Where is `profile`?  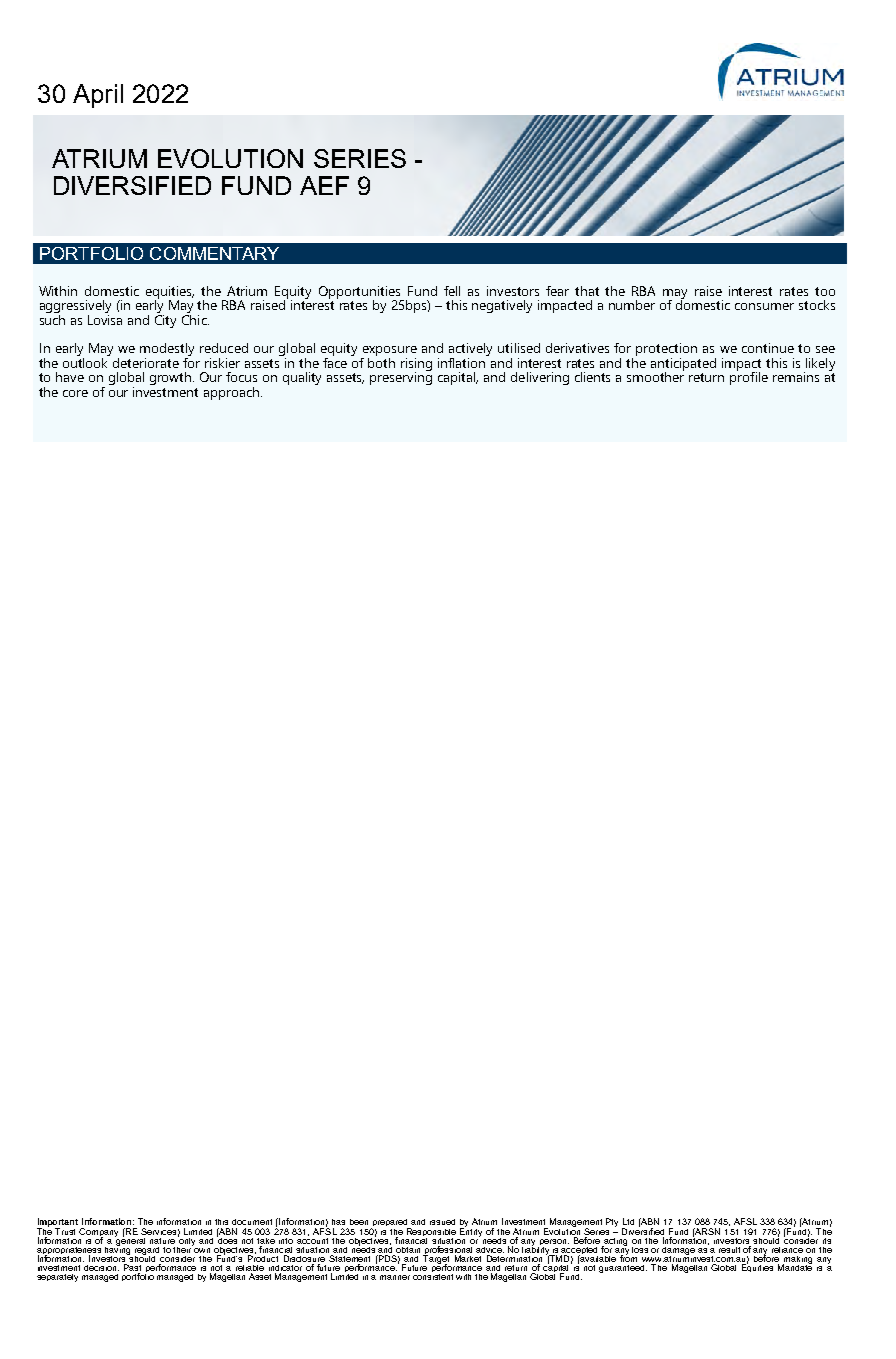
profile is located at coordinates (749, 377).
